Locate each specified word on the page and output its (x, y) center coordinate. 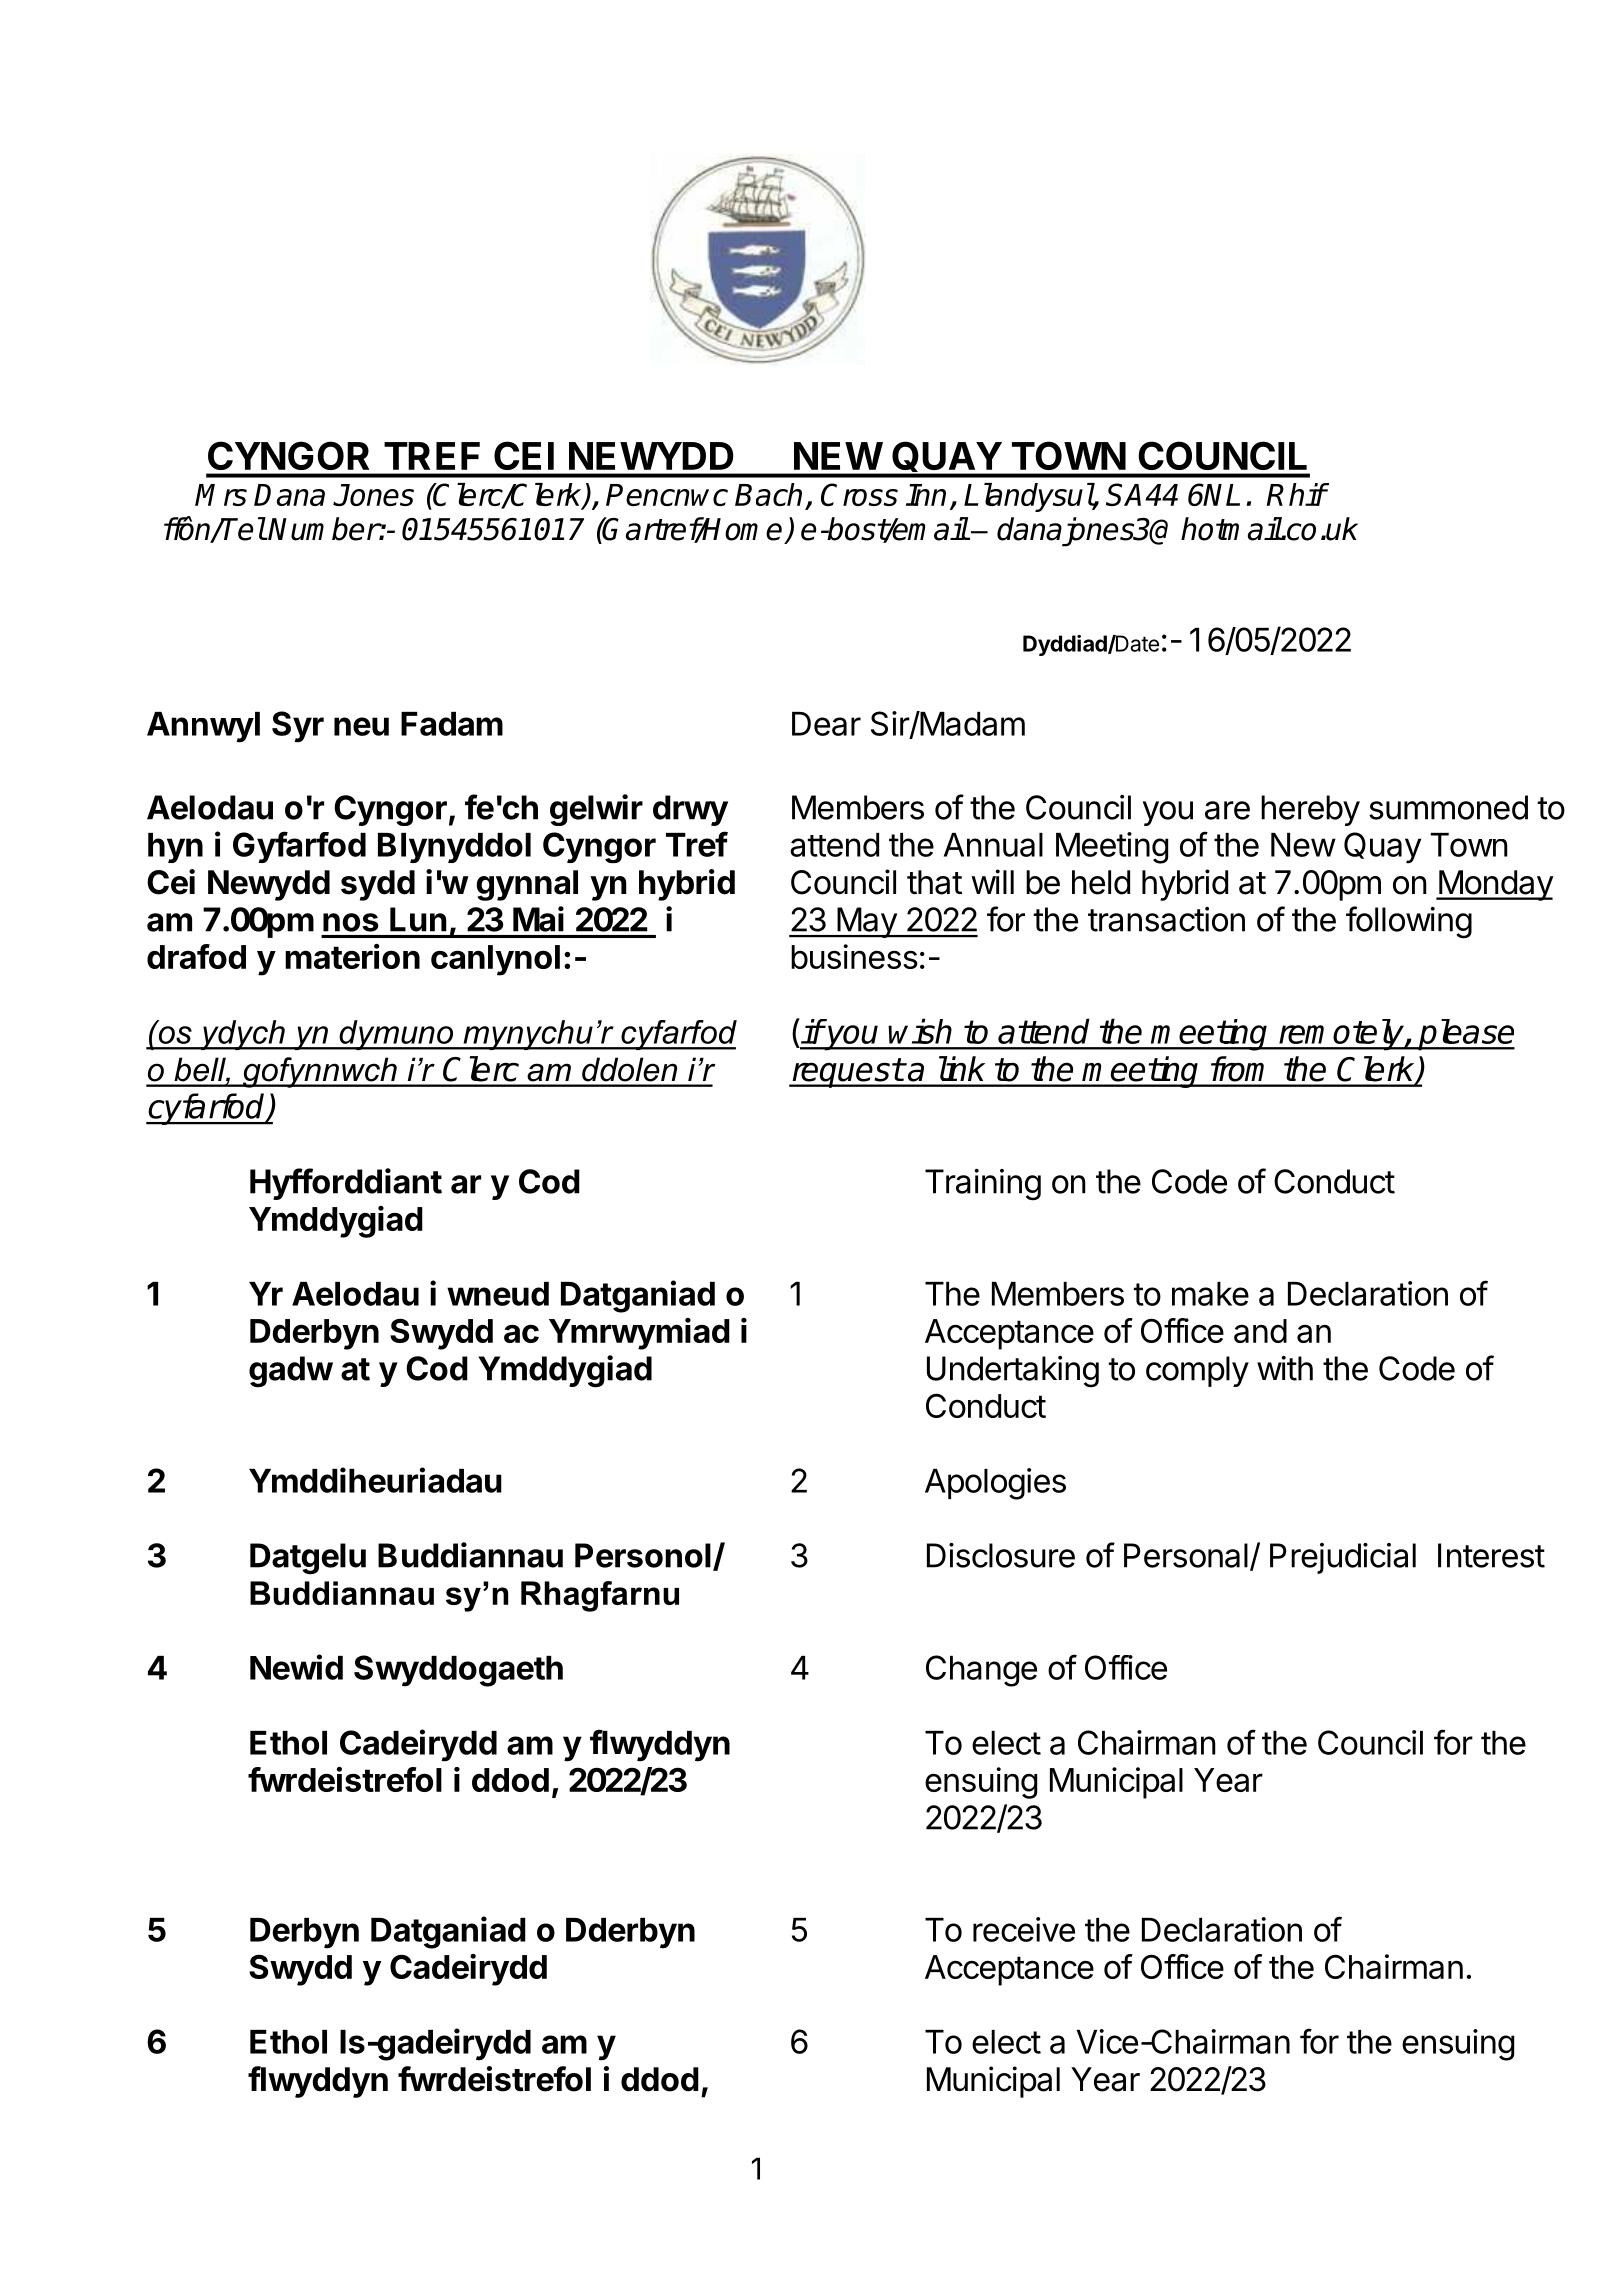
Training (983, 1185)
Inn (926, 495)
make (1210, 1294)
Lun (418, 919)
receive (1024, 1929)
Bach (768, 494)
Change (981, 1671)
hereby (1310, 810)
